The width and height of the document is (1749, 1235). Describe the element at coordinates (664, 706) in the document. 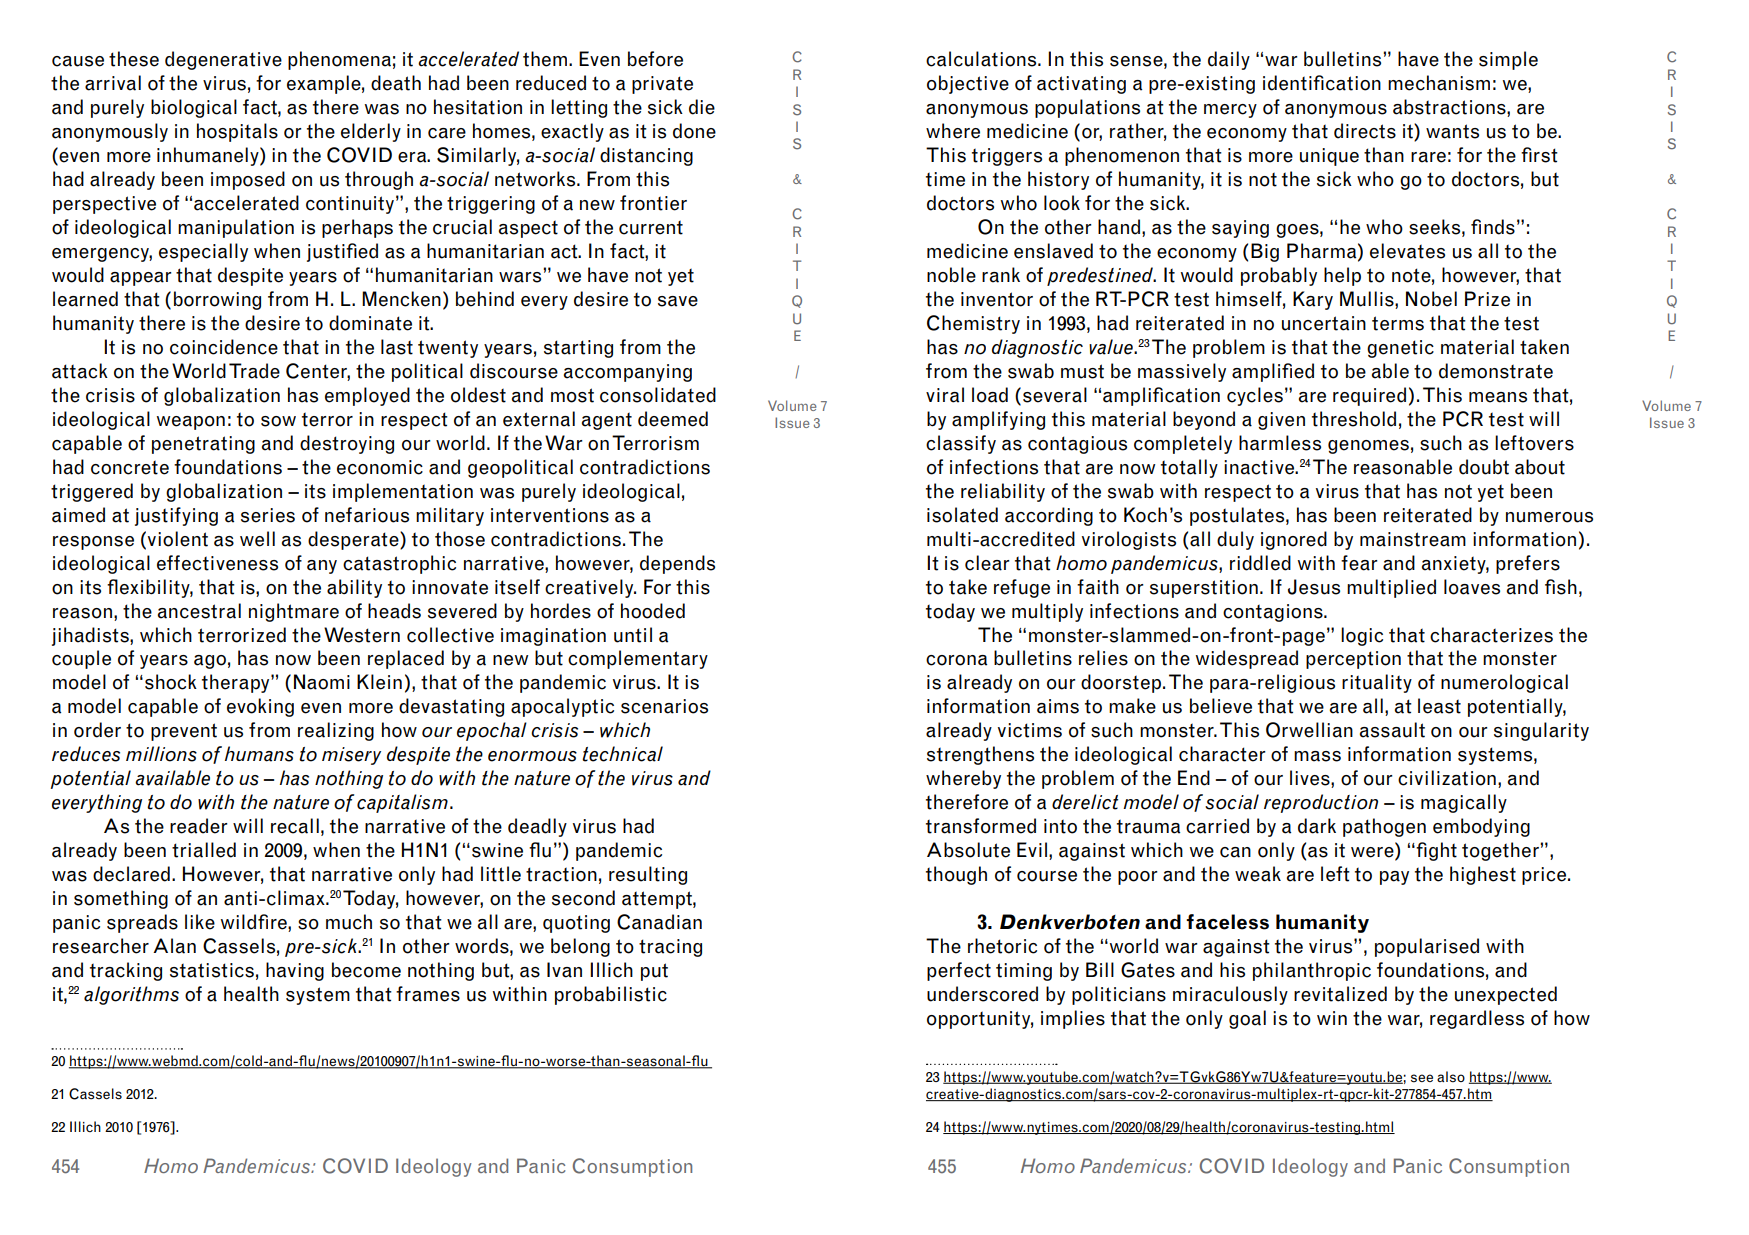

I see `scenarios` at that location.
